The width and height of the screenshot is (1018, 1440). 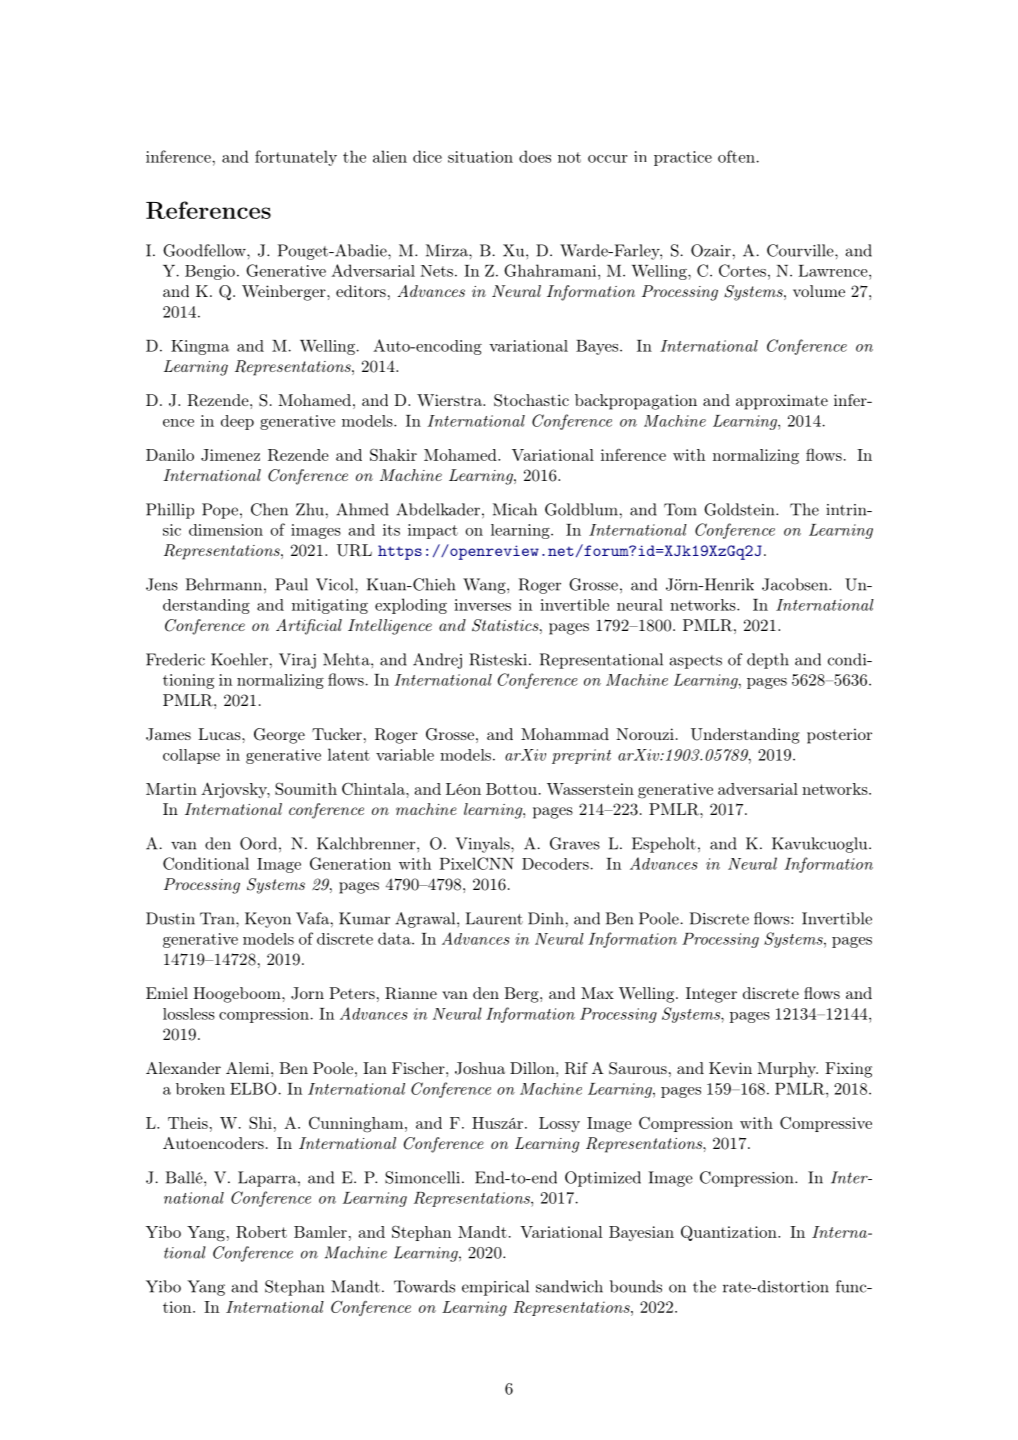 I want to click on depth, so click(x=768, y=661).
